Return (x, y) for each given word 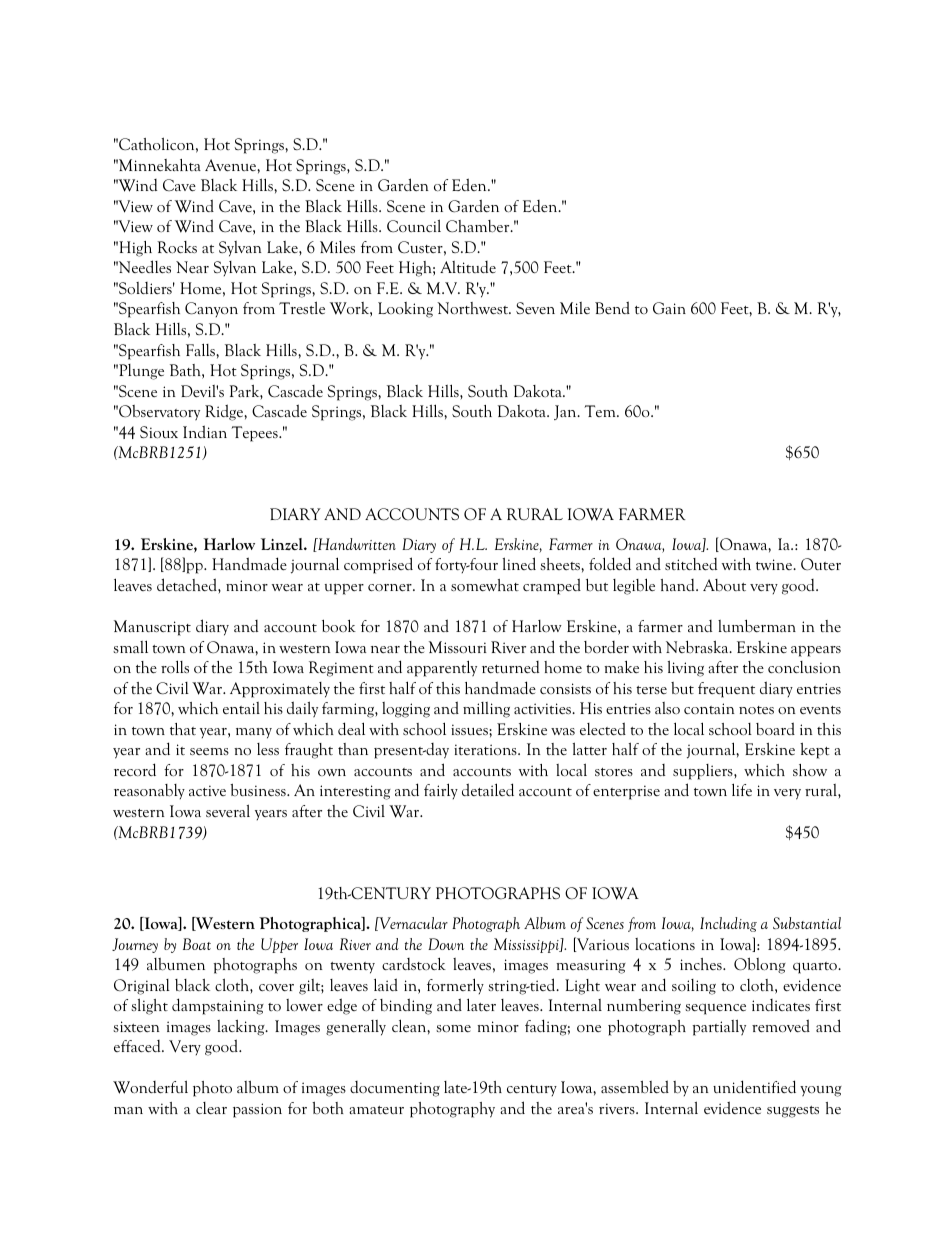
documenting (395, 1089)
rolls (175, 666)
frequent (726, 690)
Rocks (177, 247)
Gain (669, 308)
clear (211, 1108)
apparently (442, 668)
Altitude (468, 267)
